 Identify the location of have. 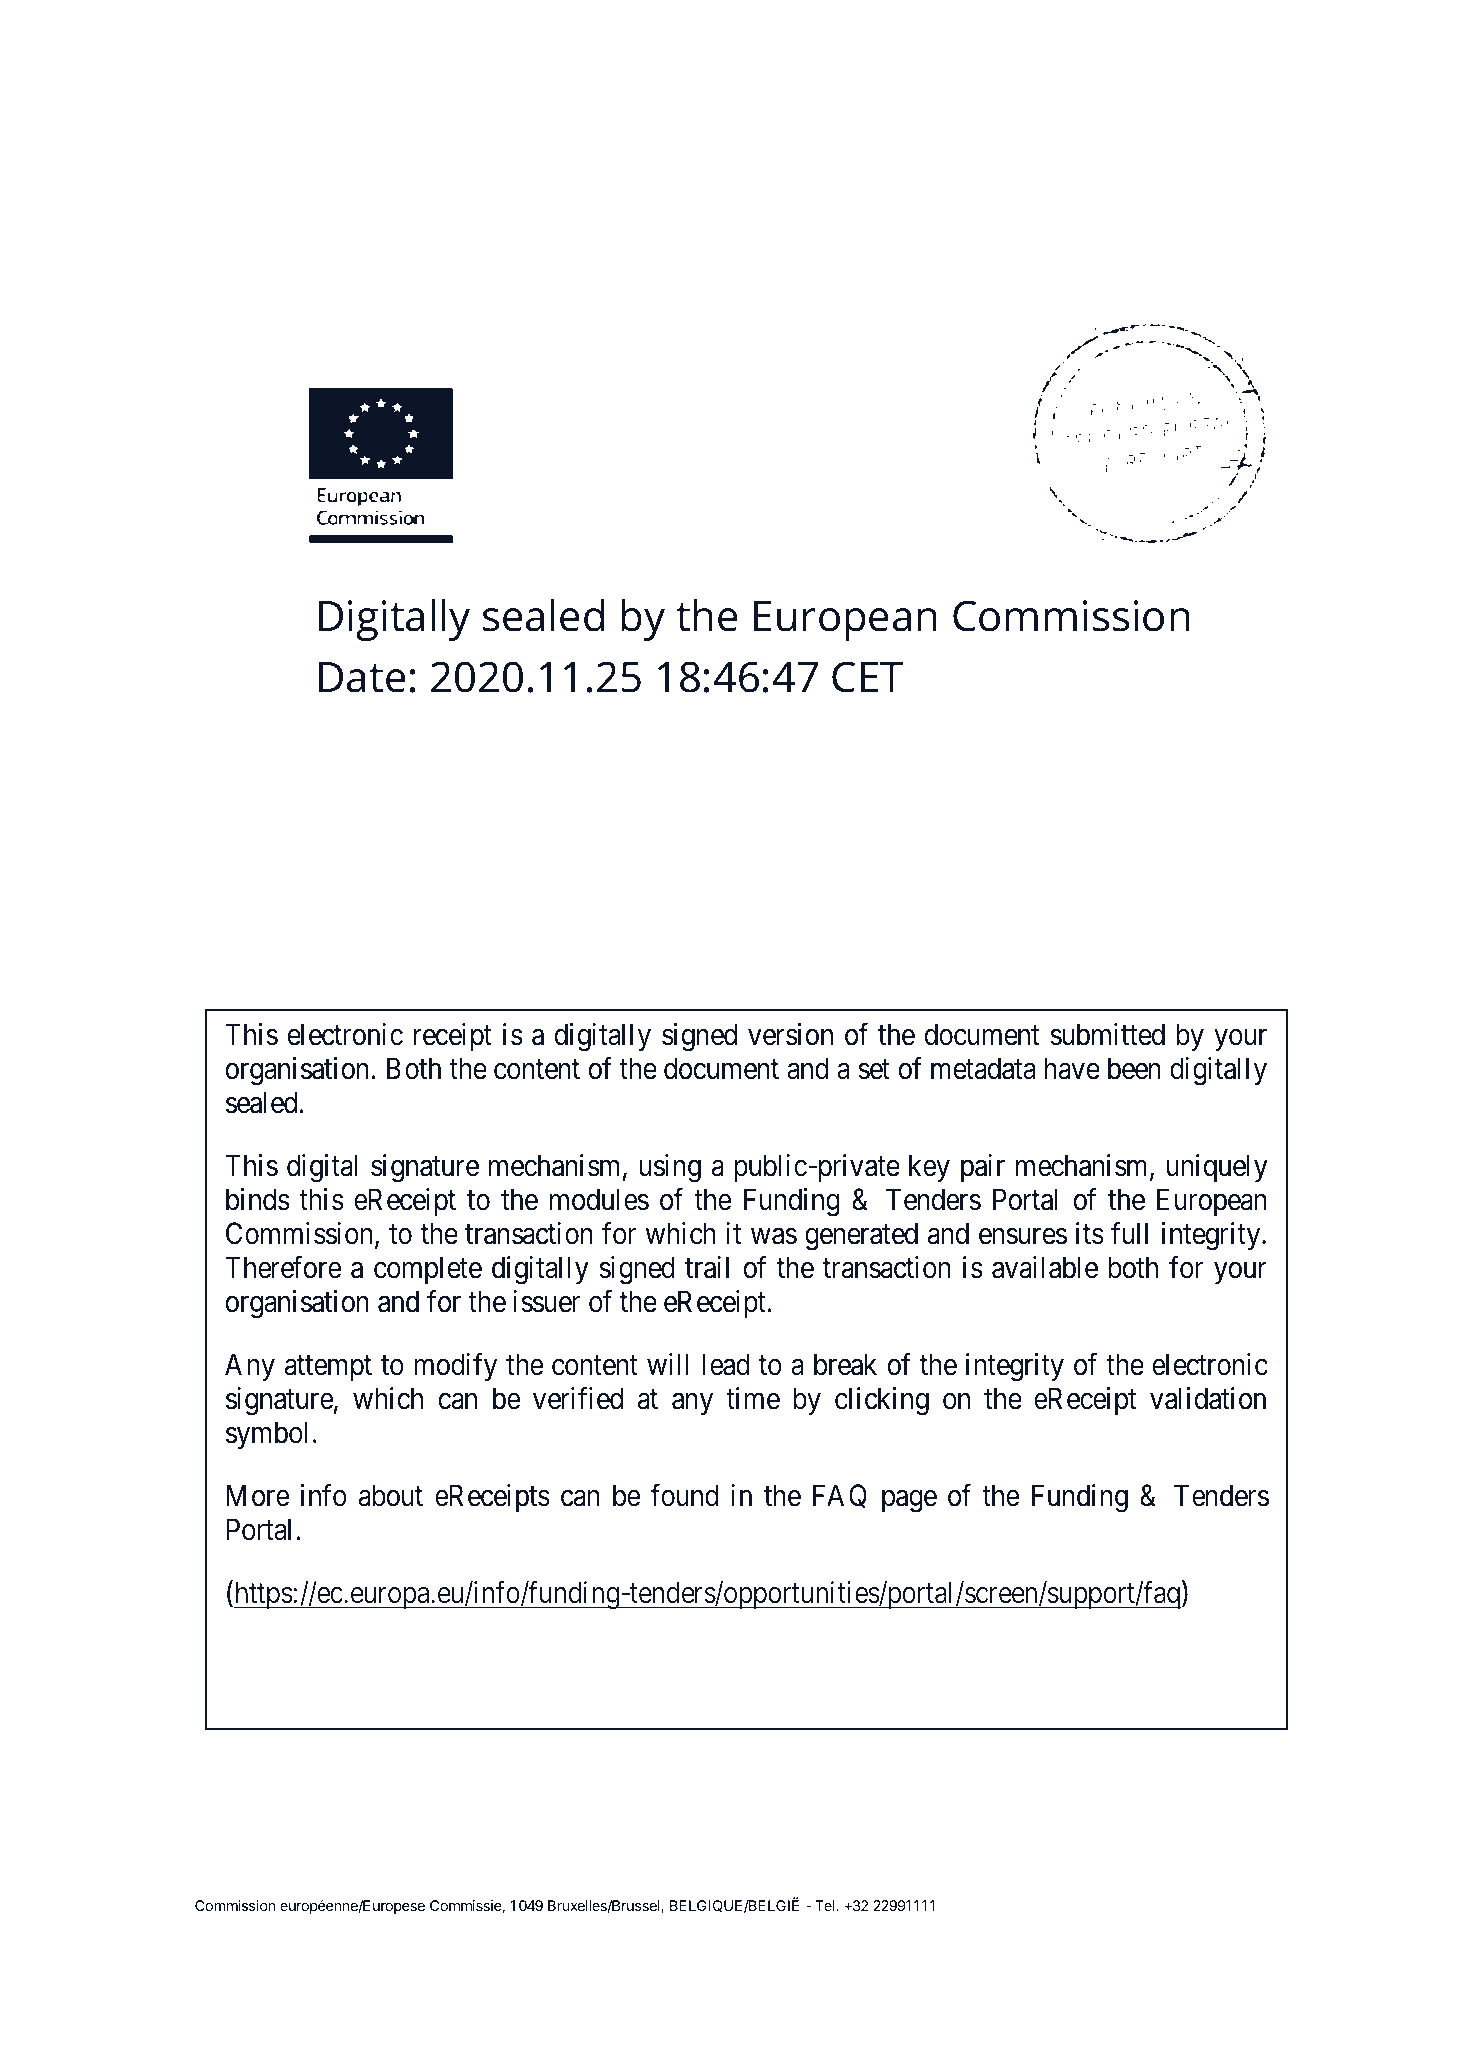
(1072, 1068).
